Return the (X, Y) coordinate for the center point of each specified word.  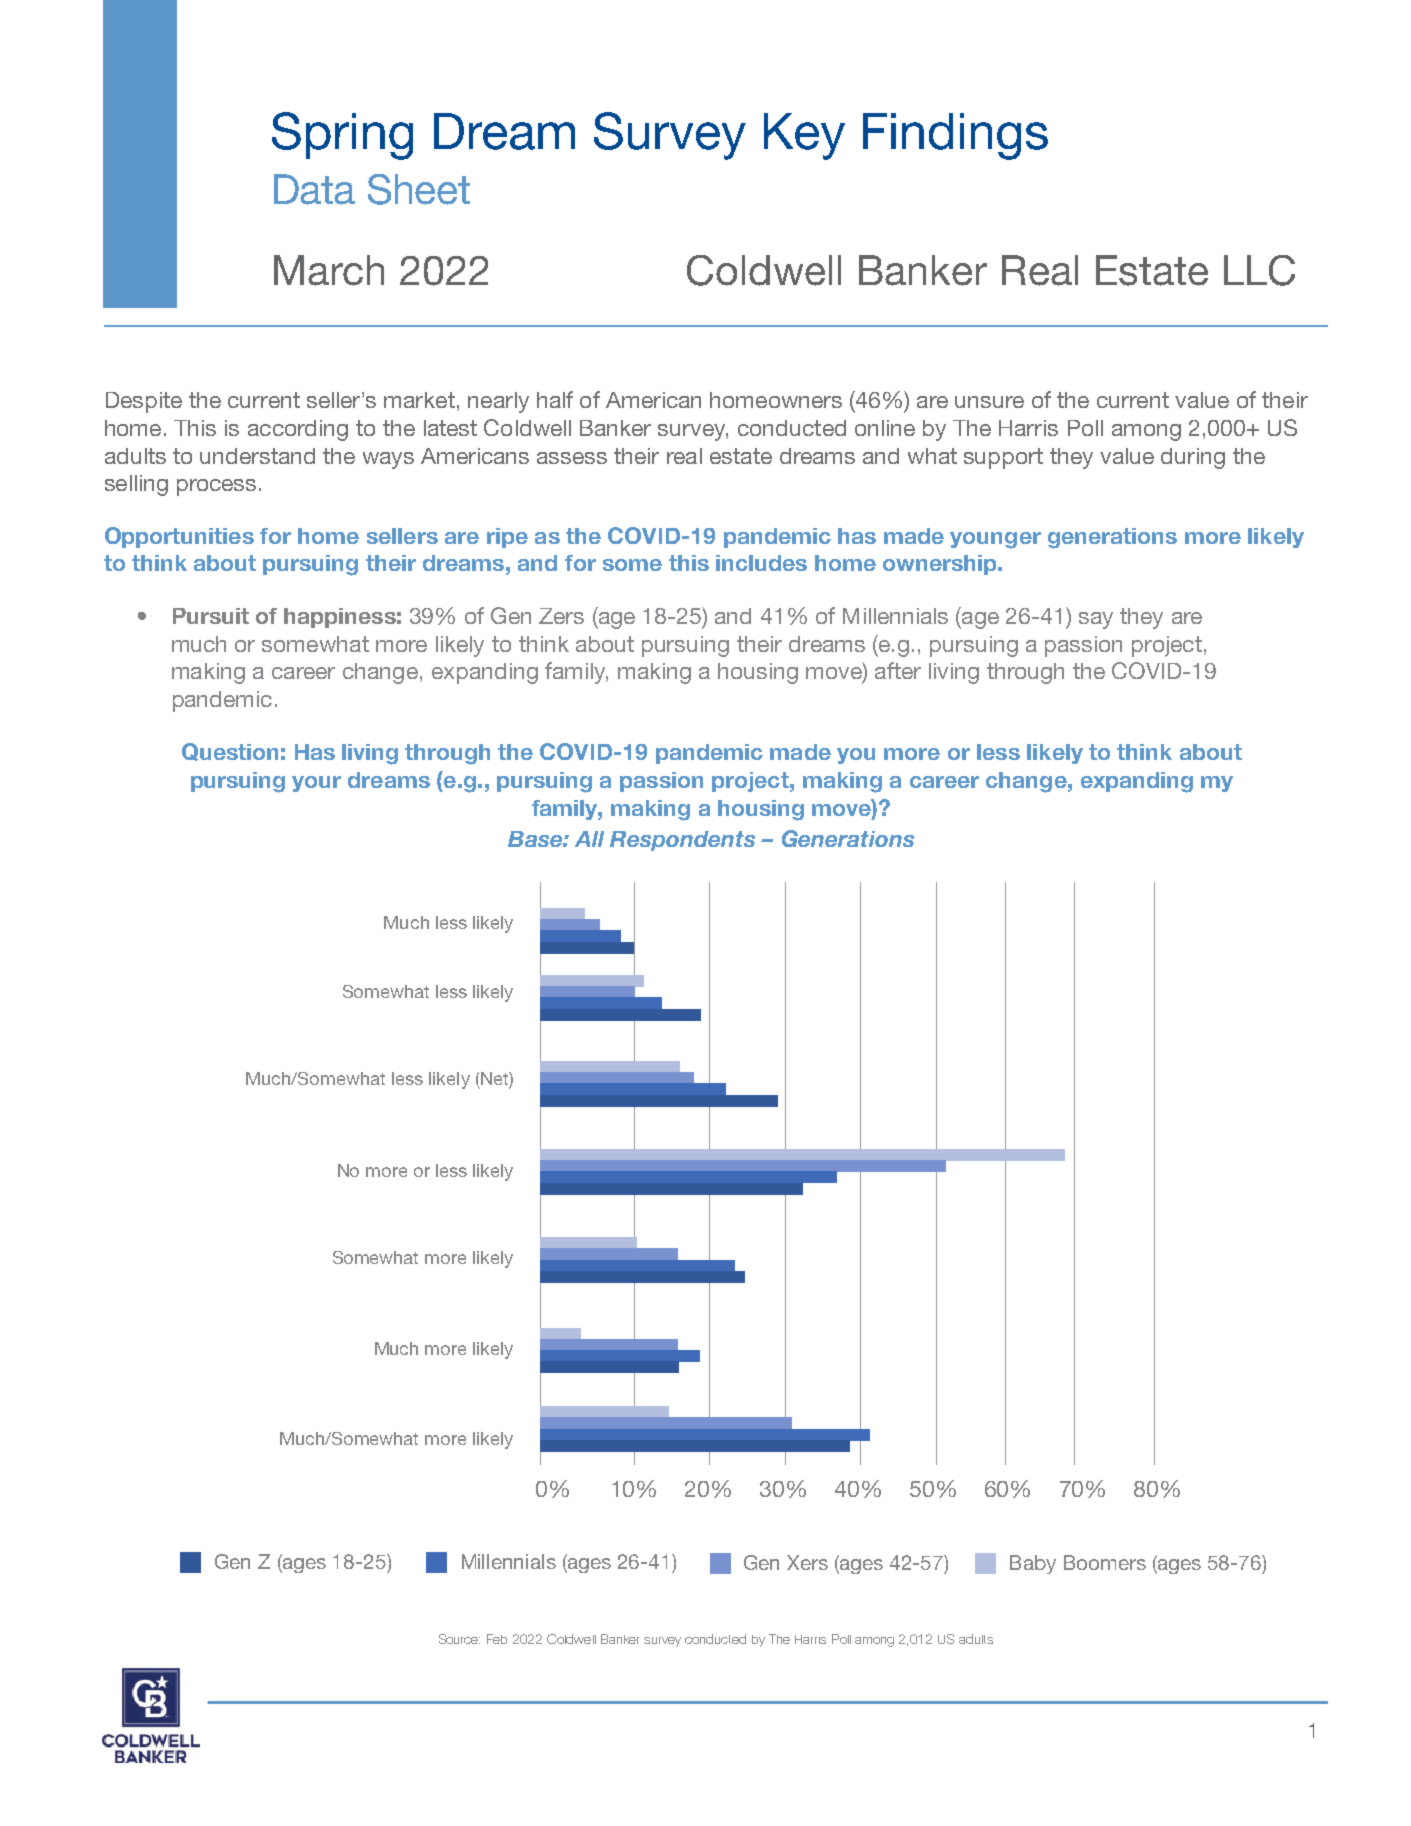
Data (314, 189)
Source (459, 1639)
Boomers (1105, 1562)
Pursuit (211, 616)
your (316, 784)
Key (804, 136)
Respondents (682, 841)
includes (761, 563)
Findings (955, 136)
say (1096, 620)
